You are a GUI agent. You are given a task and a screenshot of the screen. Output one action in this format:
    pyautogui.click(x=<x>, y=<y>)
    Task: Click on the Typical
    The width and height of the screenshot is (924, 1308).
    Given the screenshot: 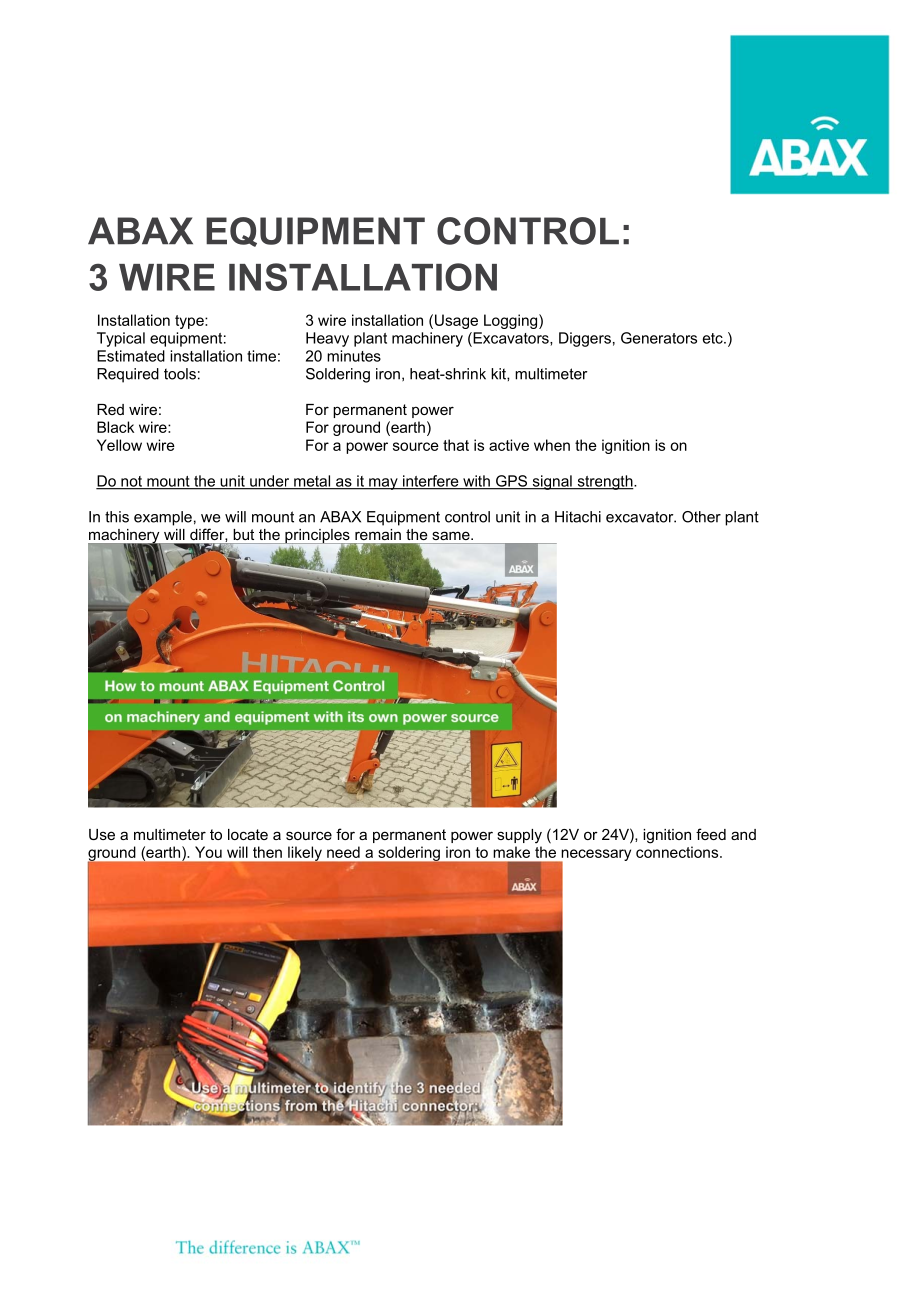 What is the action you would take?
    pyautogui.click(x=121, y=339)
